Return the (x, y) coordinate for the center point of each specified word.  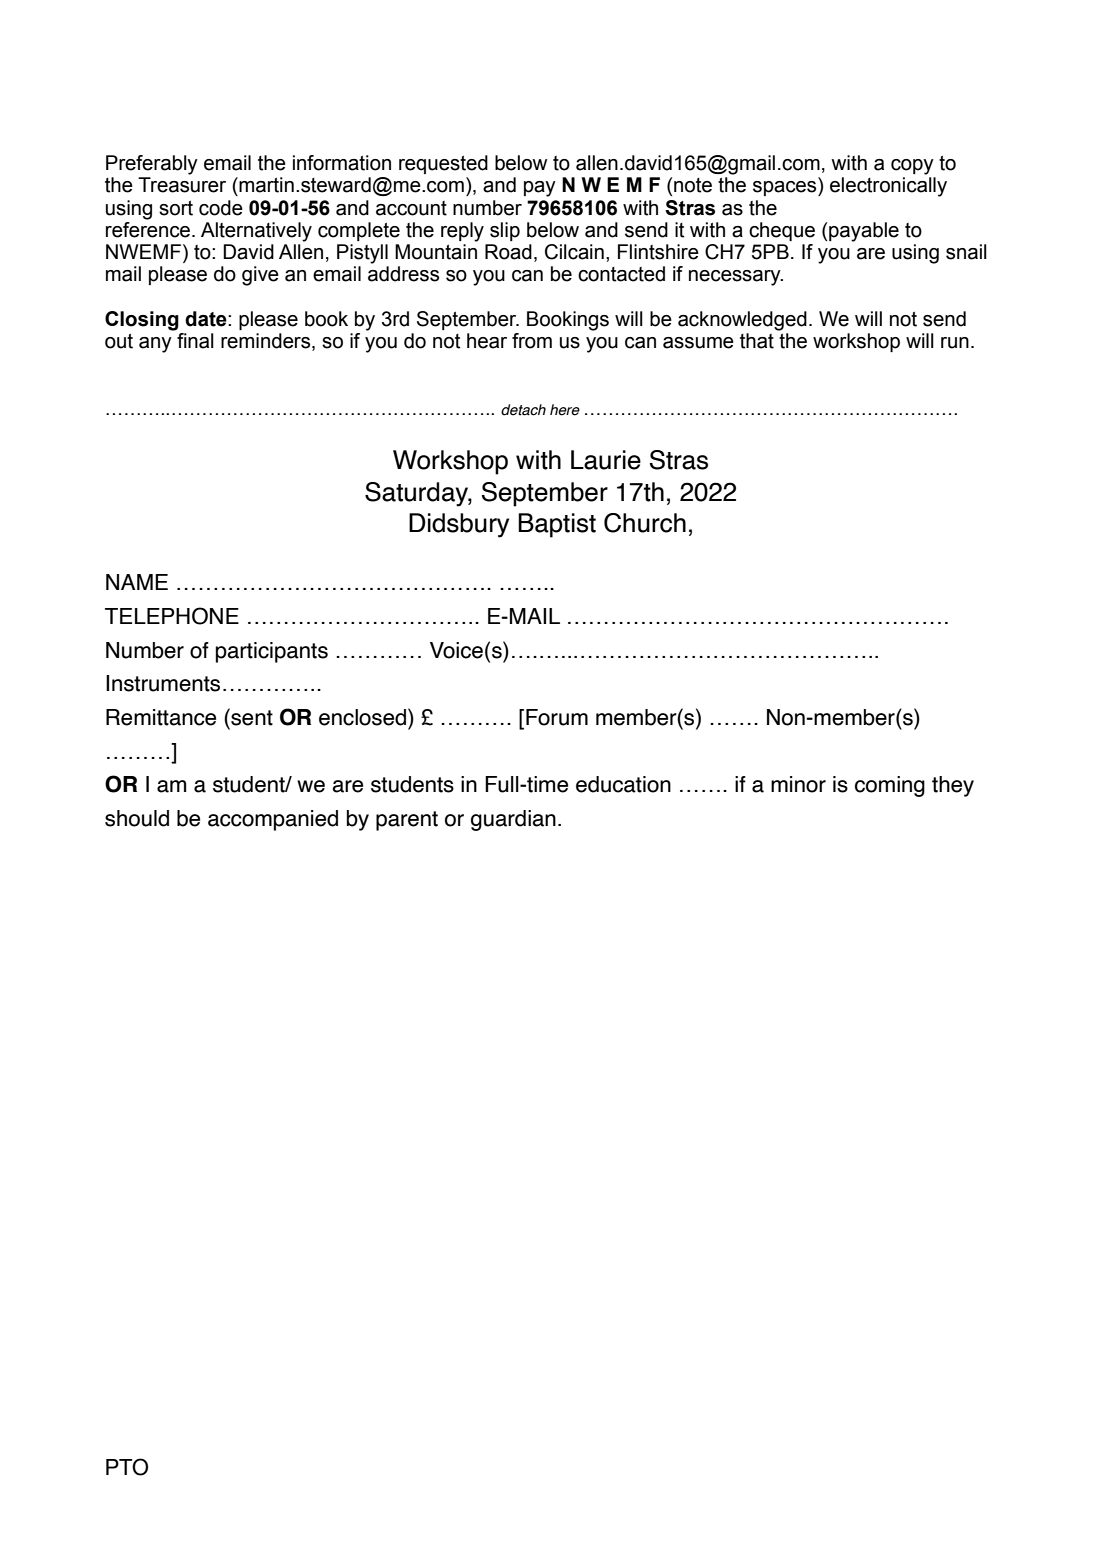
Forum (557, 717)
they (953, 786)
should (137, 818)
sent (251, 717)
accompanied (273, 820)
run (955, 343)
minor (798, 784)
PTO (127, 1467)
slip (505, 231)
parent (407, 821)
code (221, 208)
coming (890, 786)
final (195, 341)
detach (523, 410)
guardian (513, 820)
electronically (888, 187)
